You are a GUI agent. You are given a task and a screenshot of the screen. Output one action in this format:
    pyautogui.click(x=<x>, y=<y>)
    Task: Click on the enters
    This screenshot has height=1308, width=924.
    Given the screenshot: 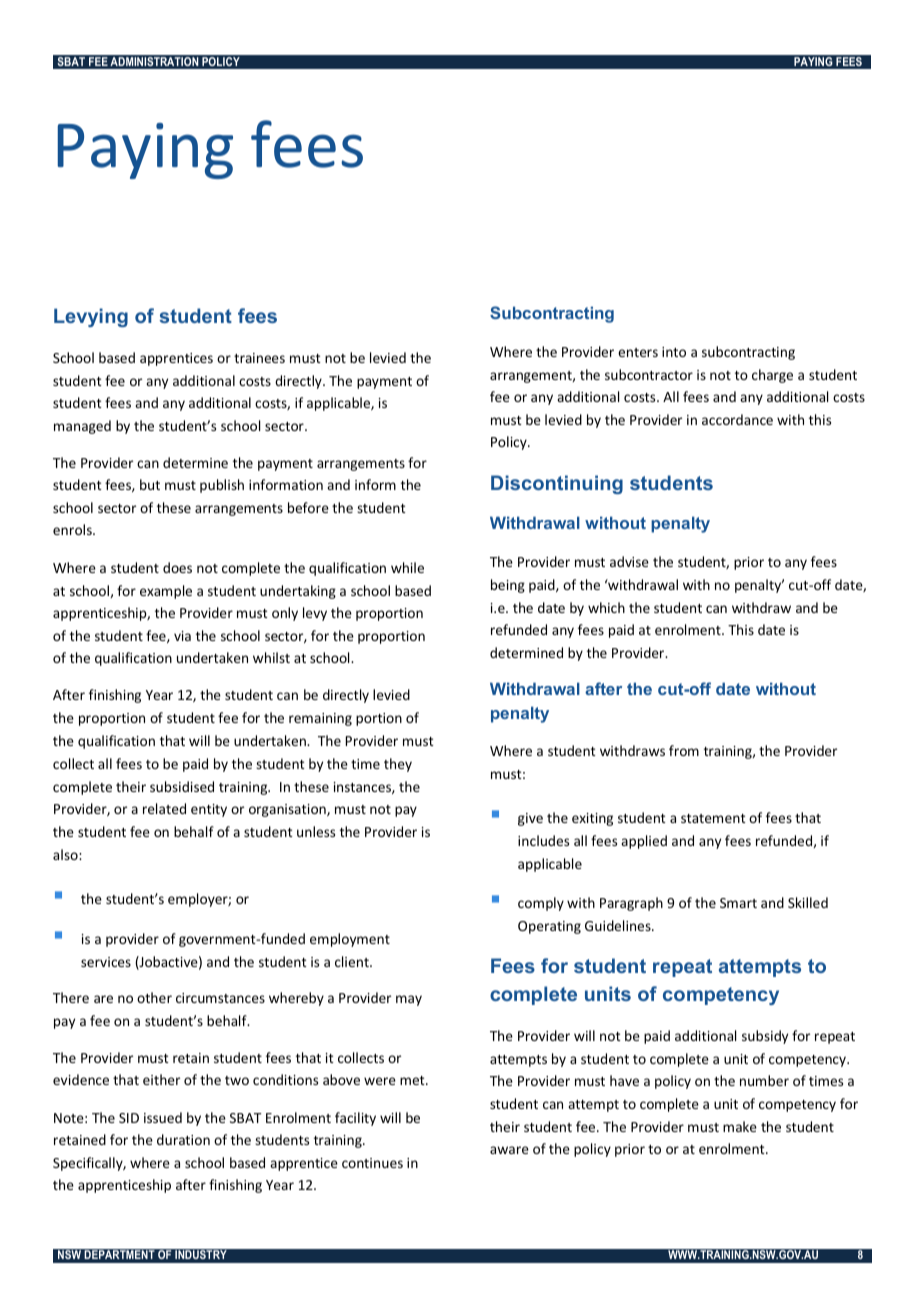 What is the action you would take?
    pyautogui.click(x=638, y=352)
